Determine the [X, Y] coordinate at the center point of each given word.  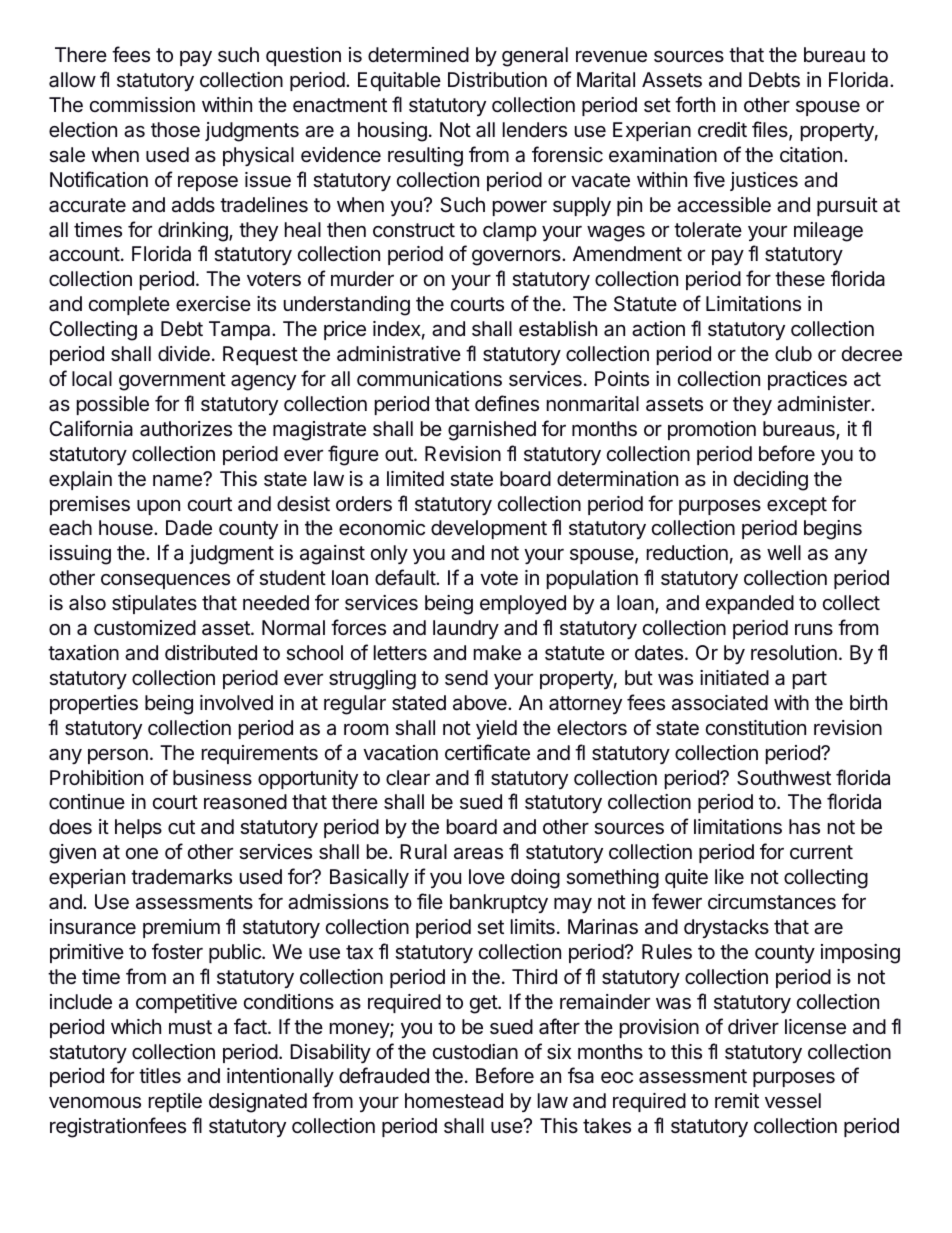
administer [825, 404]
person [118, 756]
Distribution [497, 80]
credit [722, 129]
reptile [175, 1102]
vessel [793, 1100]
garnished [492, 431]
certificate [487, 752]
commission [142, 104]
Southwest [784, 778]
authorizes [186, 429]
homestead [454, 1101]
